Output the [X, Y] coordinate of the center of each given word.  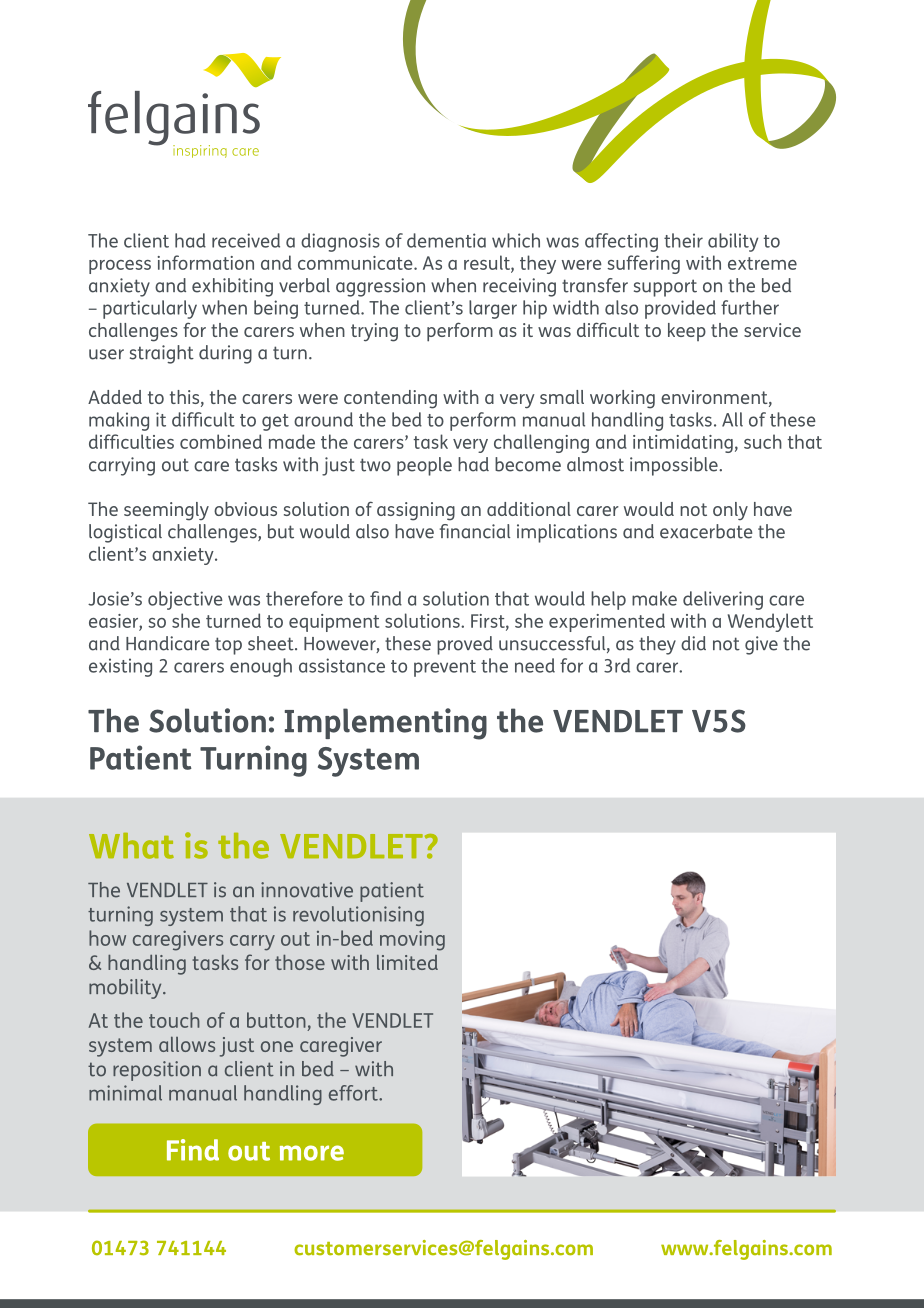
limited [407, 962]
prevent [445, 668]
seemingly [166, 511]
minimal [125, 1093]
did [693, 643]
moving [412, 940]
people [424, 466]
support [665, 288]
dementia [446, 240]
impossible [675, 466]
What [131, 846]
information [206, 262]
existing [120, 667]
